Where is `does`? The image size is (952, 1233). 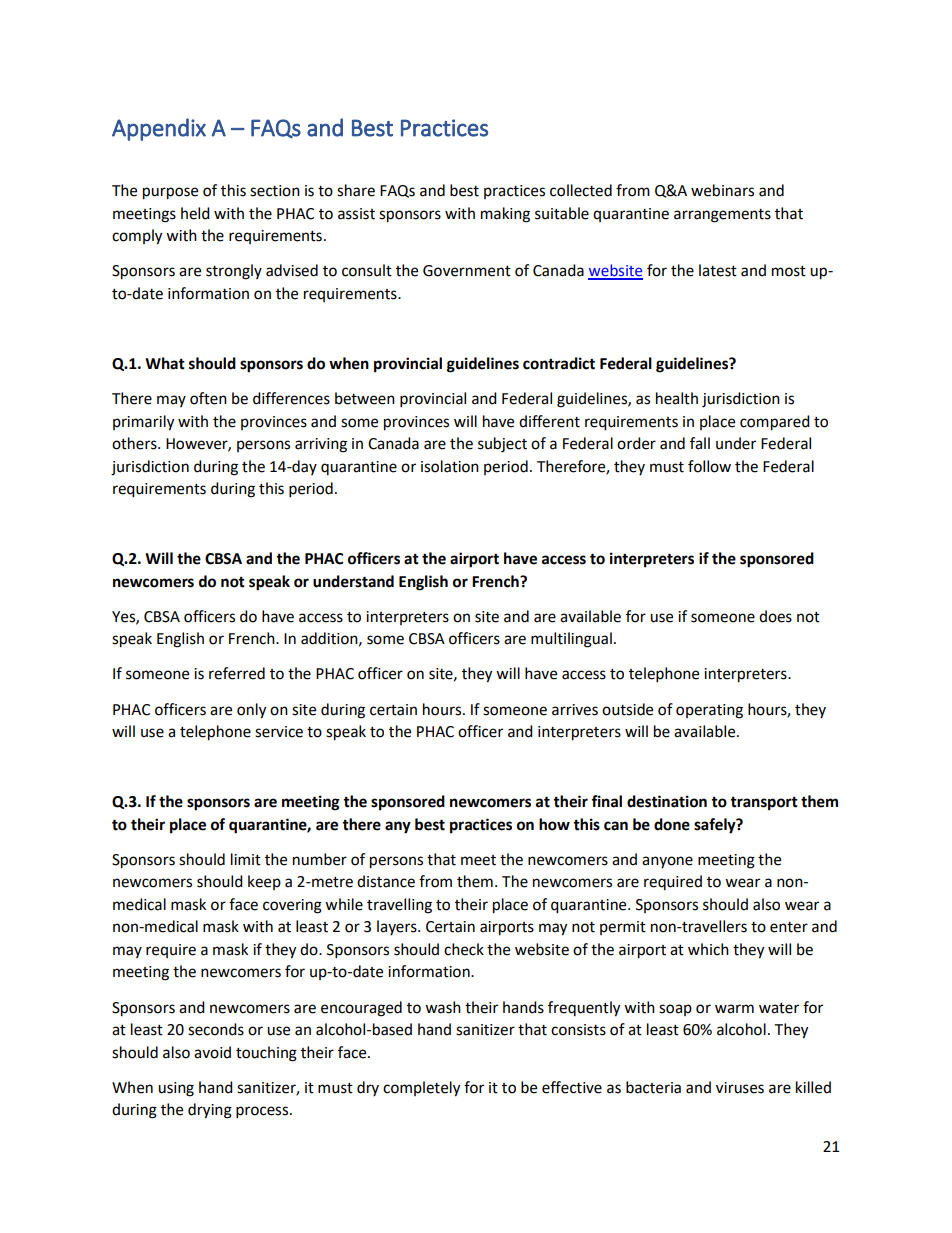 does is located at coordinates (775, 616).
